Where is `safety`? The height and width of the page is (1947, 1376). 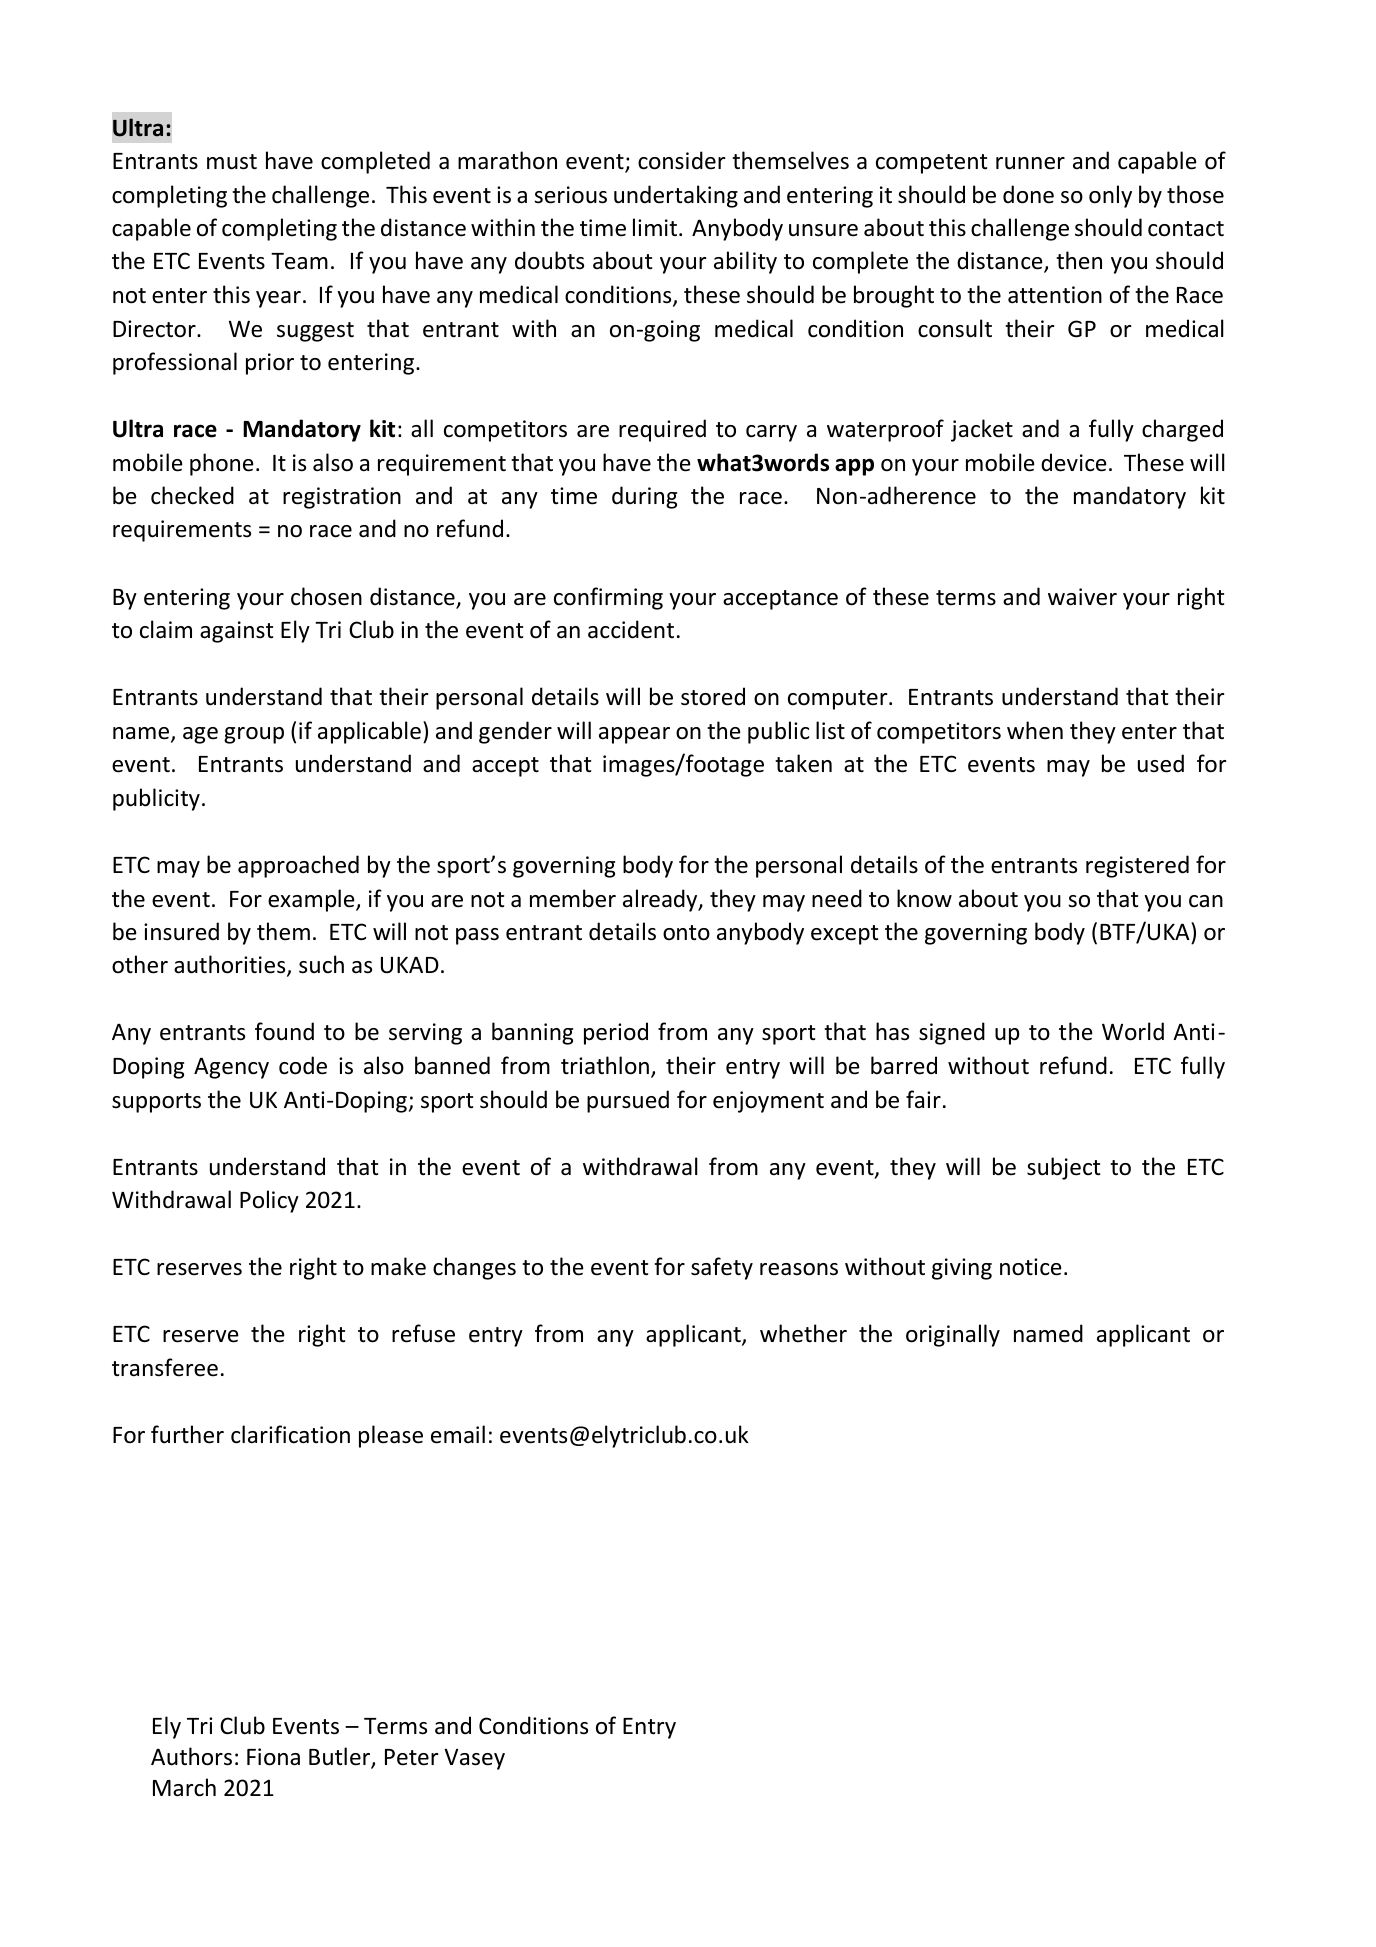
safety is located at coordinates (722, 1268).
